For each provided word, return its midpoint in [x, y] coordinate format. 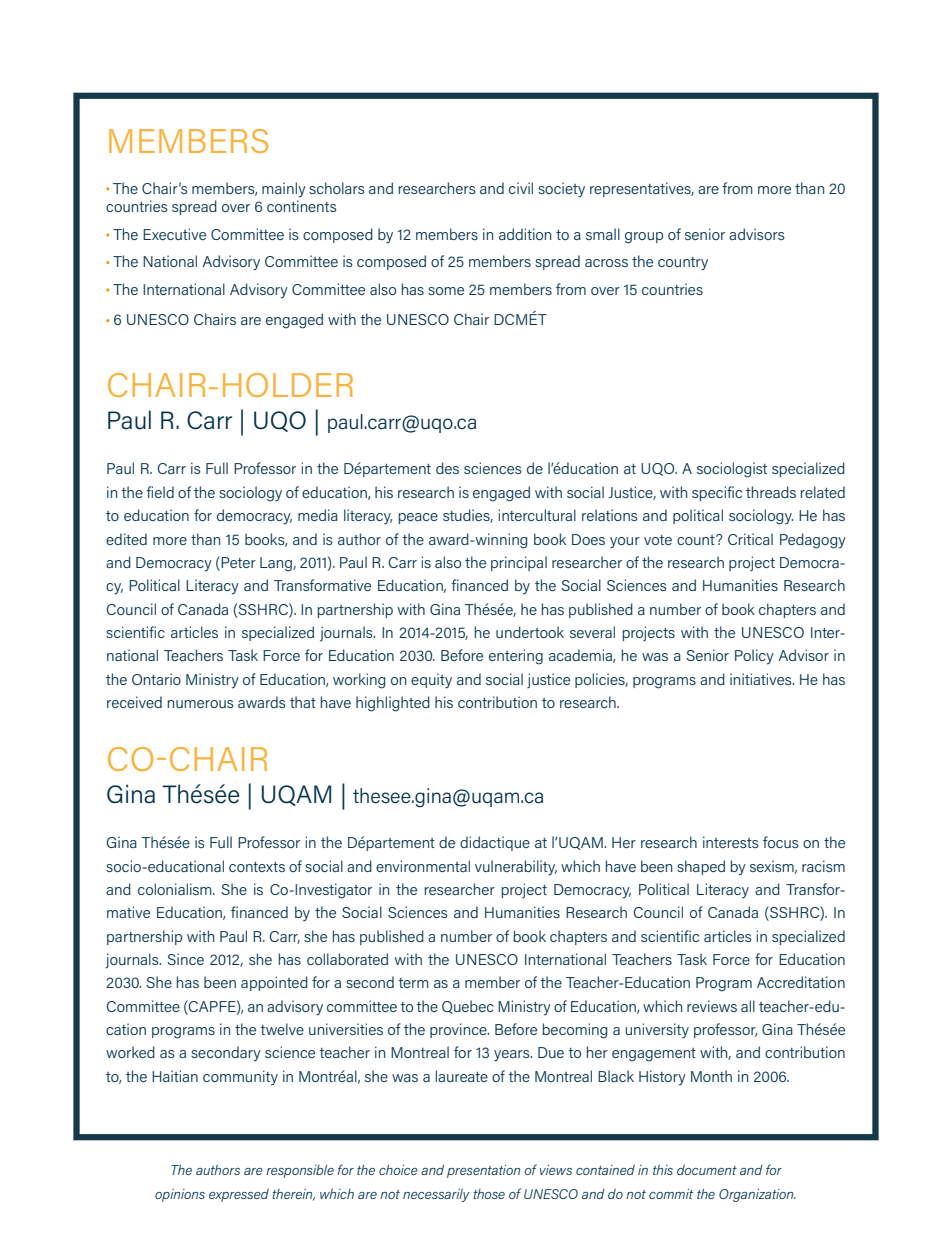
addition [525, 234]
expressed [239, 1195]
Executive [174, 234]
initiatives [762, 679]
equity [431, 681]
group [644, 238]
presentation [483, 1171]
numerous [200, 704]
